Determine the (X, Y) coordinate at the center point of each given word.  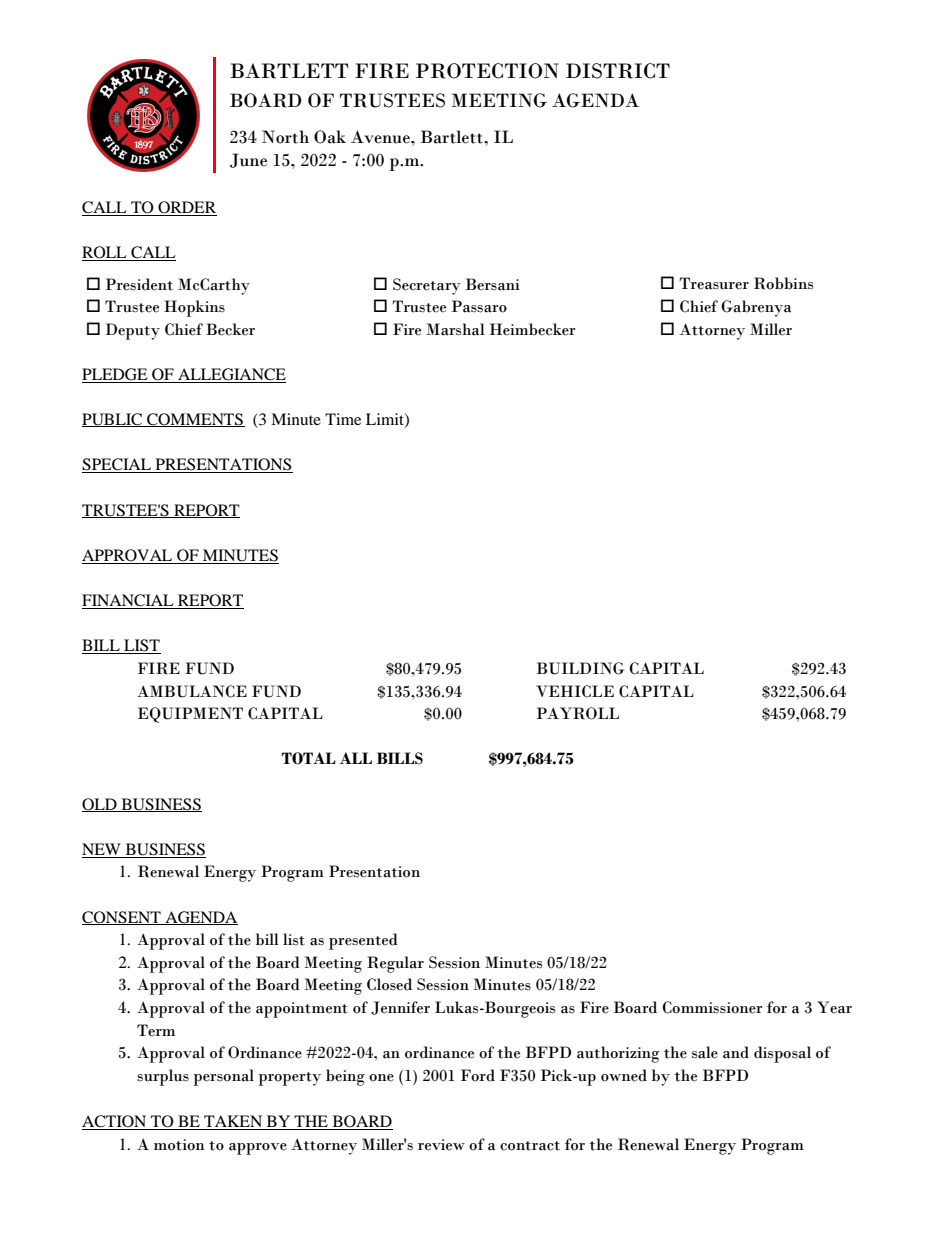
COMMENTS (195, 420)
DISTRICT (618, 71)
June (248, 160)
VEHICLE (575, 691)
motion (179, 1145)
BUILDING (580, 668)
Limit (386, 420)
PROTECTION (487, 71)
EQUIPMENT (190, 715)
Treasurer (714, 283)
